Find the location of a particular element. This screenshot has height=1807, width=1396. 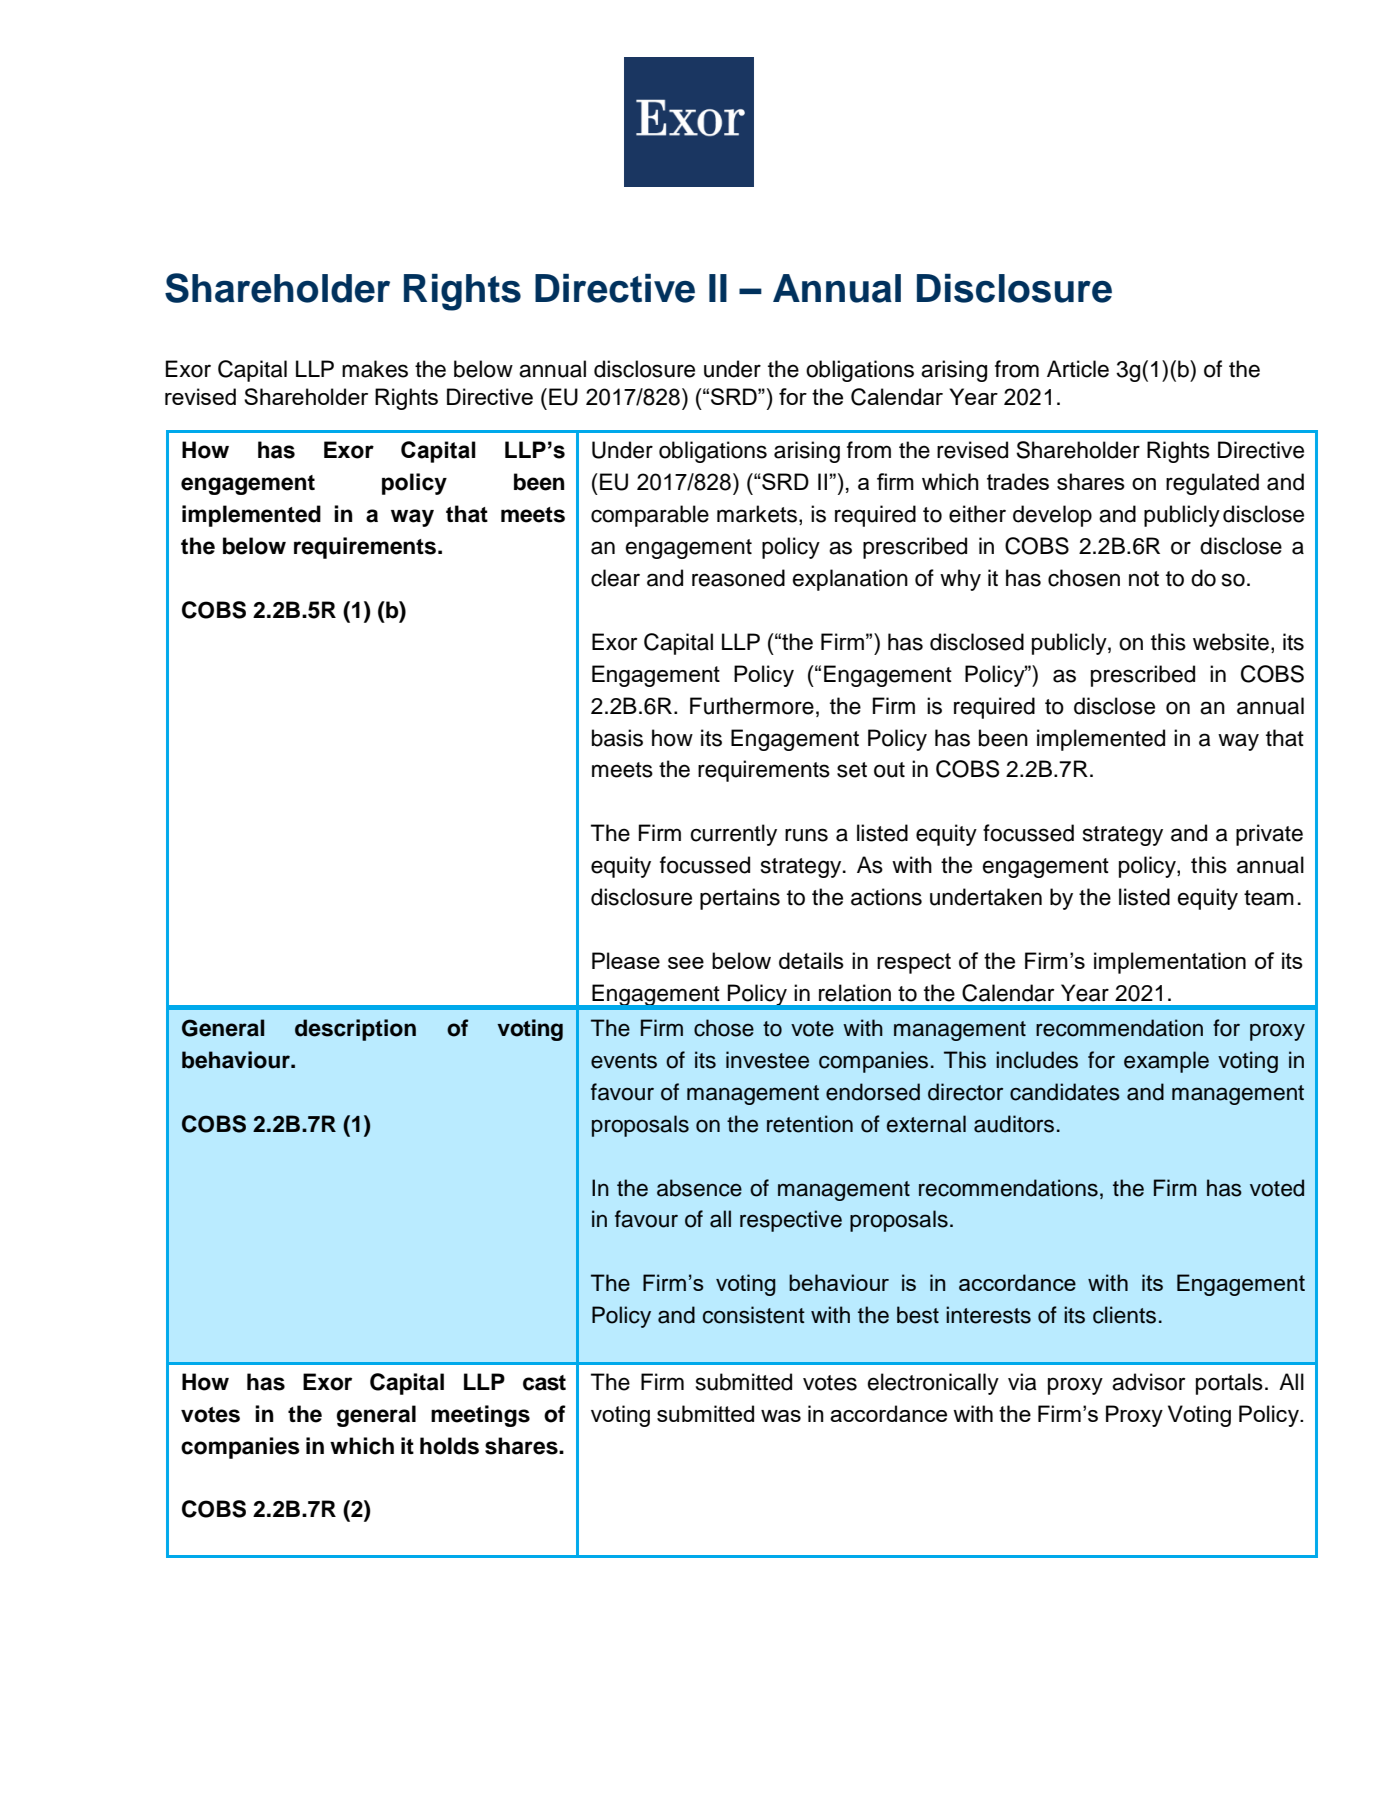

markets is located at coordinates (757, 514).
